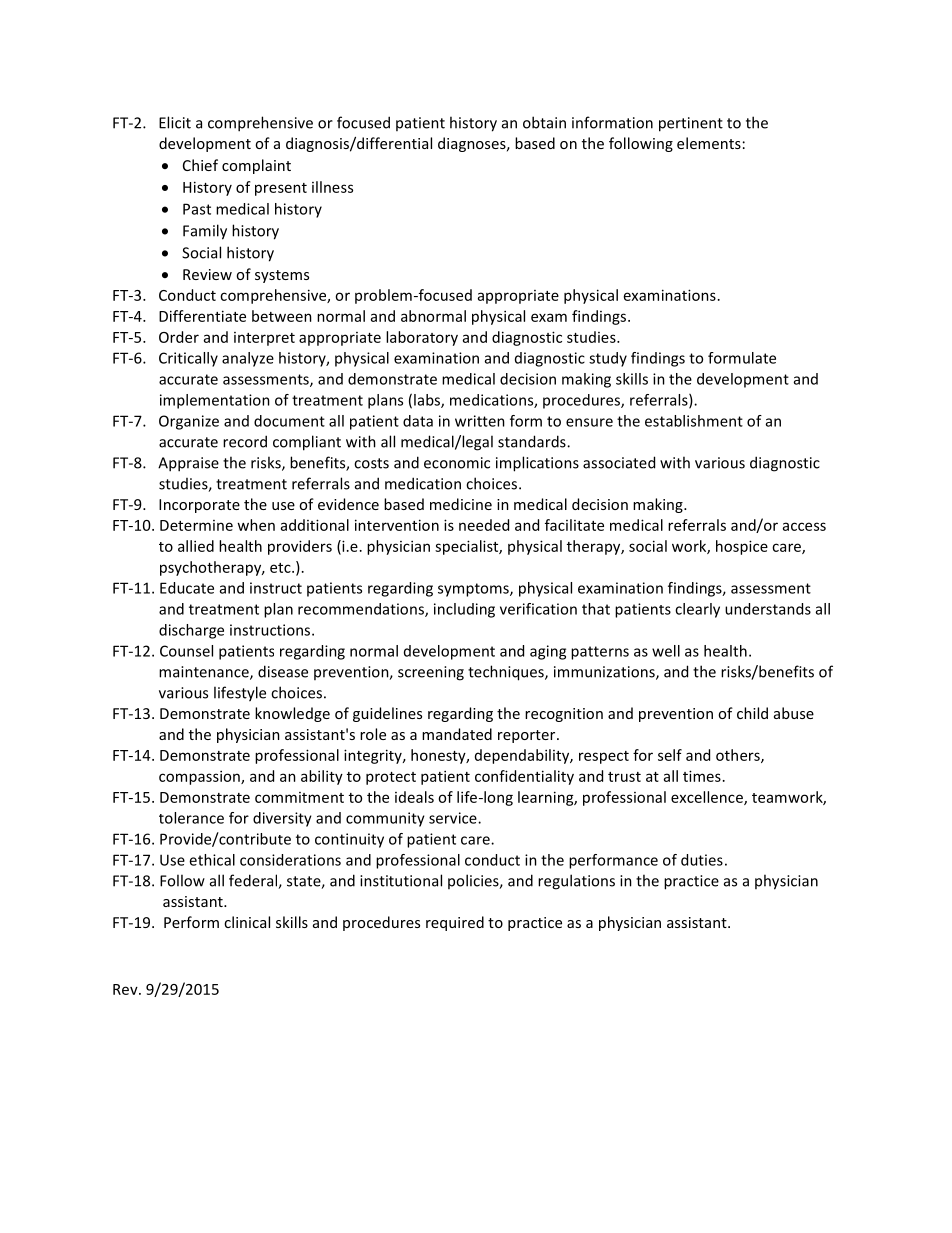 Image resolution: width=952 pixels, height=1233 pixels. Describe the element at coordinates (702, 860) in the document. I see `duties` at that location.
